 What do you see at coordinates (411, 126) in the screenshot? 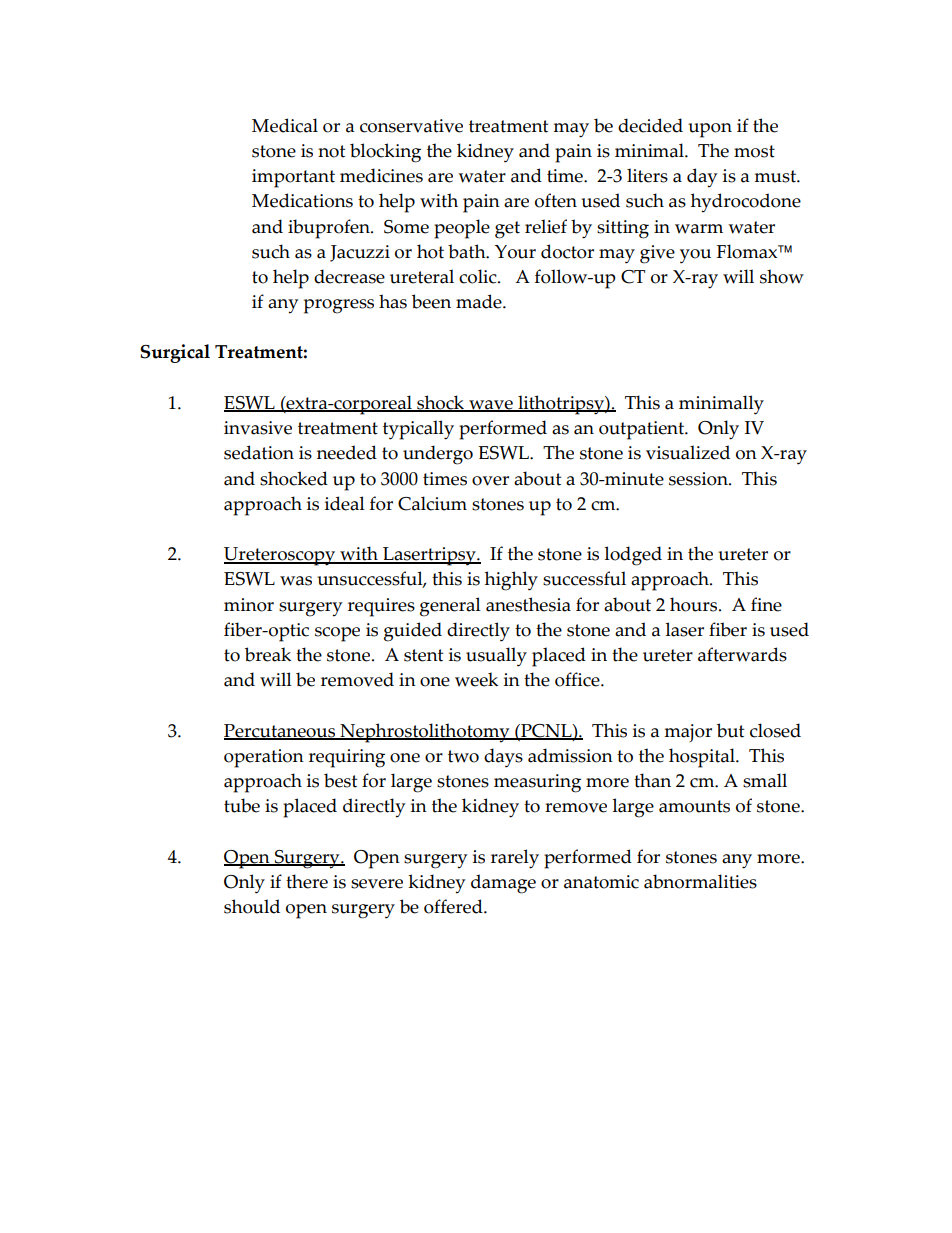
I see `conservative` at bounding box center [411, 126].
